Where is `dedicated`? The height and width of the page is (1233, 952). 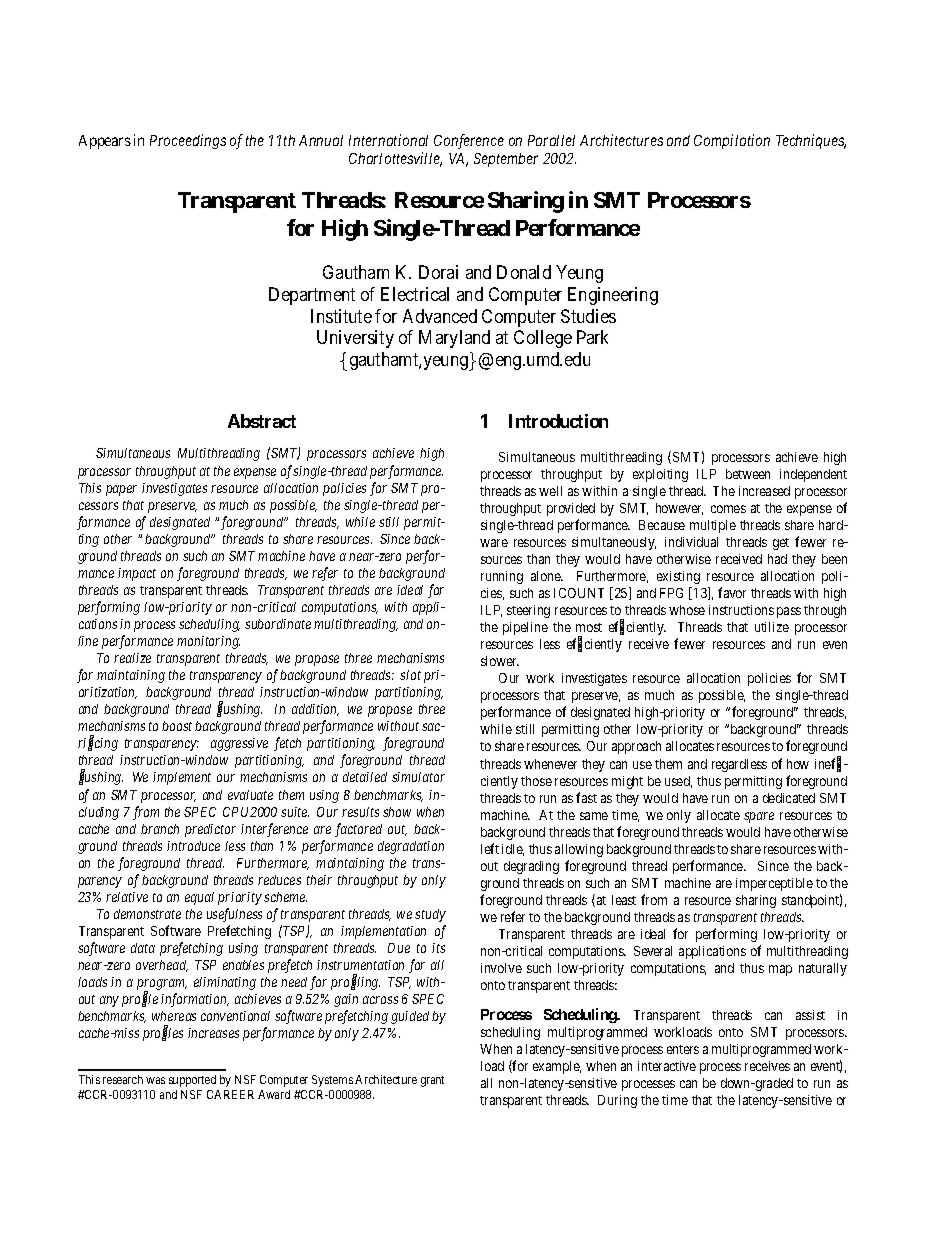
dedicated is located at coordinates (789, 798).
